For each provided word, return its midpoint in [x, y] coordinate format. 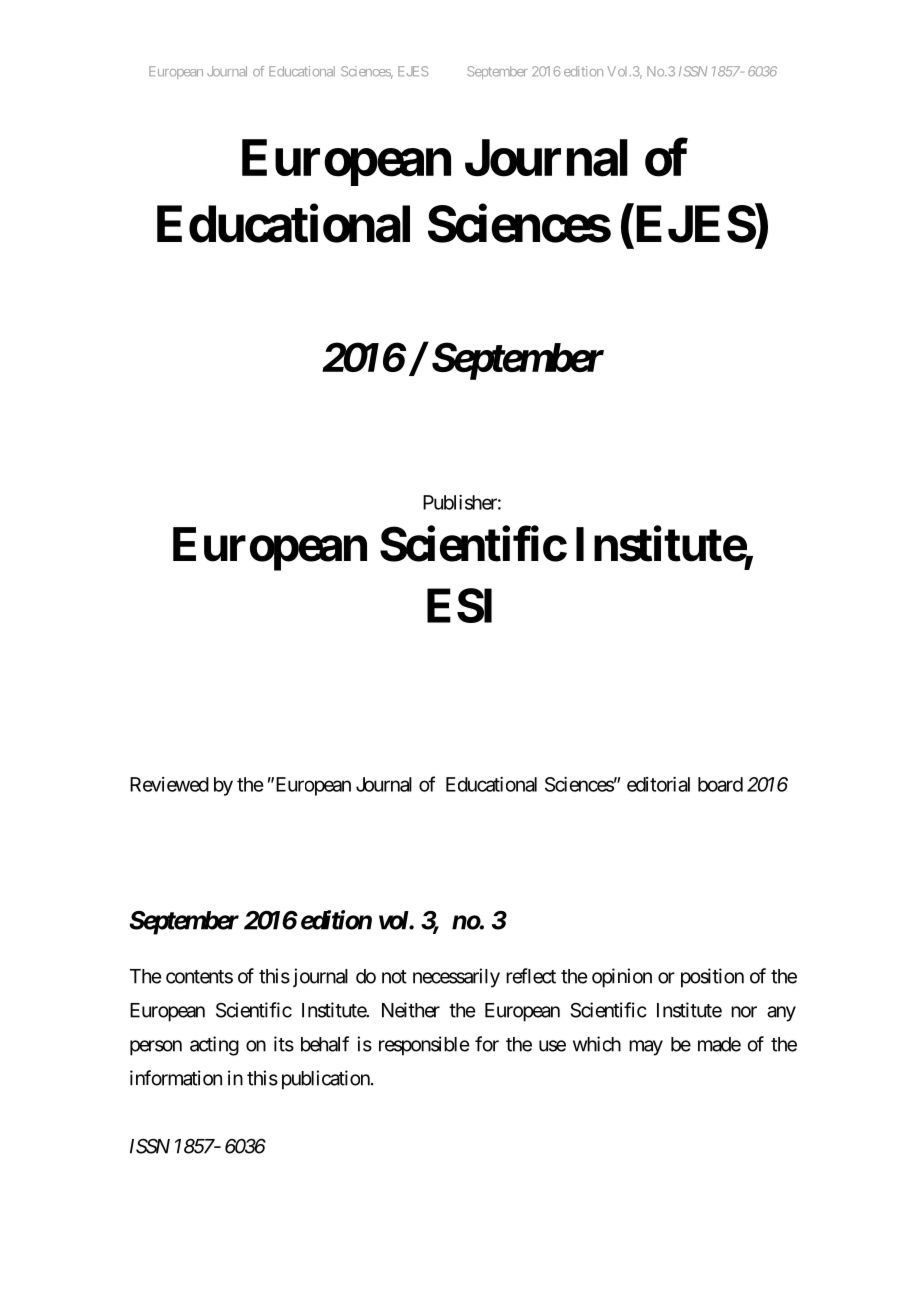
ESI [459, 605]
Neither [411, 1010]
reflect [531, 976]
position [712, 978]
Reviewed [169, 784]
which [597, 1044]
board [720, 784]
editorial [658, 784]
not [394, 977]
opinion [622, 978]
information [176, 1078]
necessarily [456, 978]
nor [744, 1012]
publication [326, 1080]
